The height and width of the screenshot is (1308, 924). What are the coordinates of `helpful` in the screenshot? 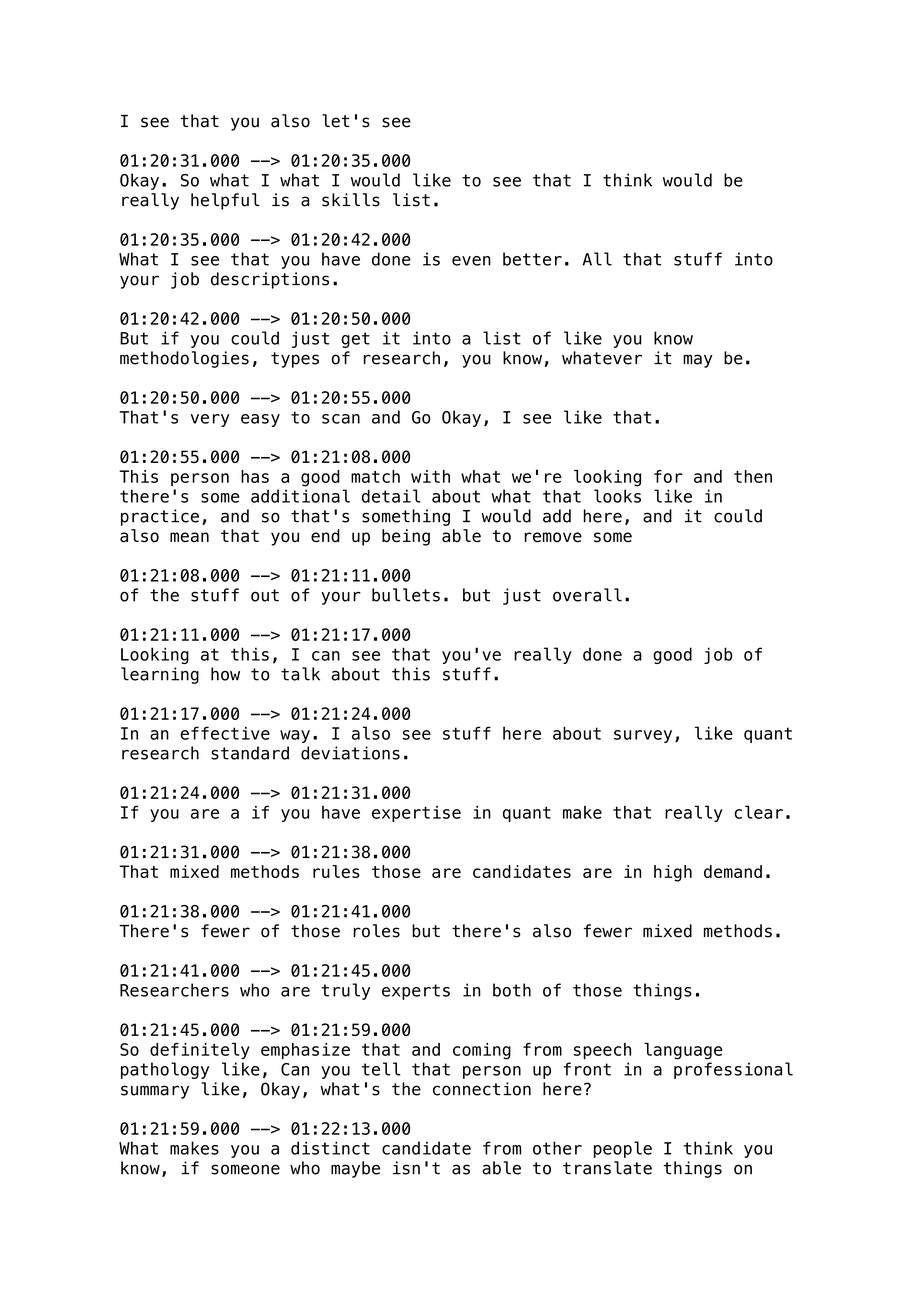 It's located at (225, 201).
